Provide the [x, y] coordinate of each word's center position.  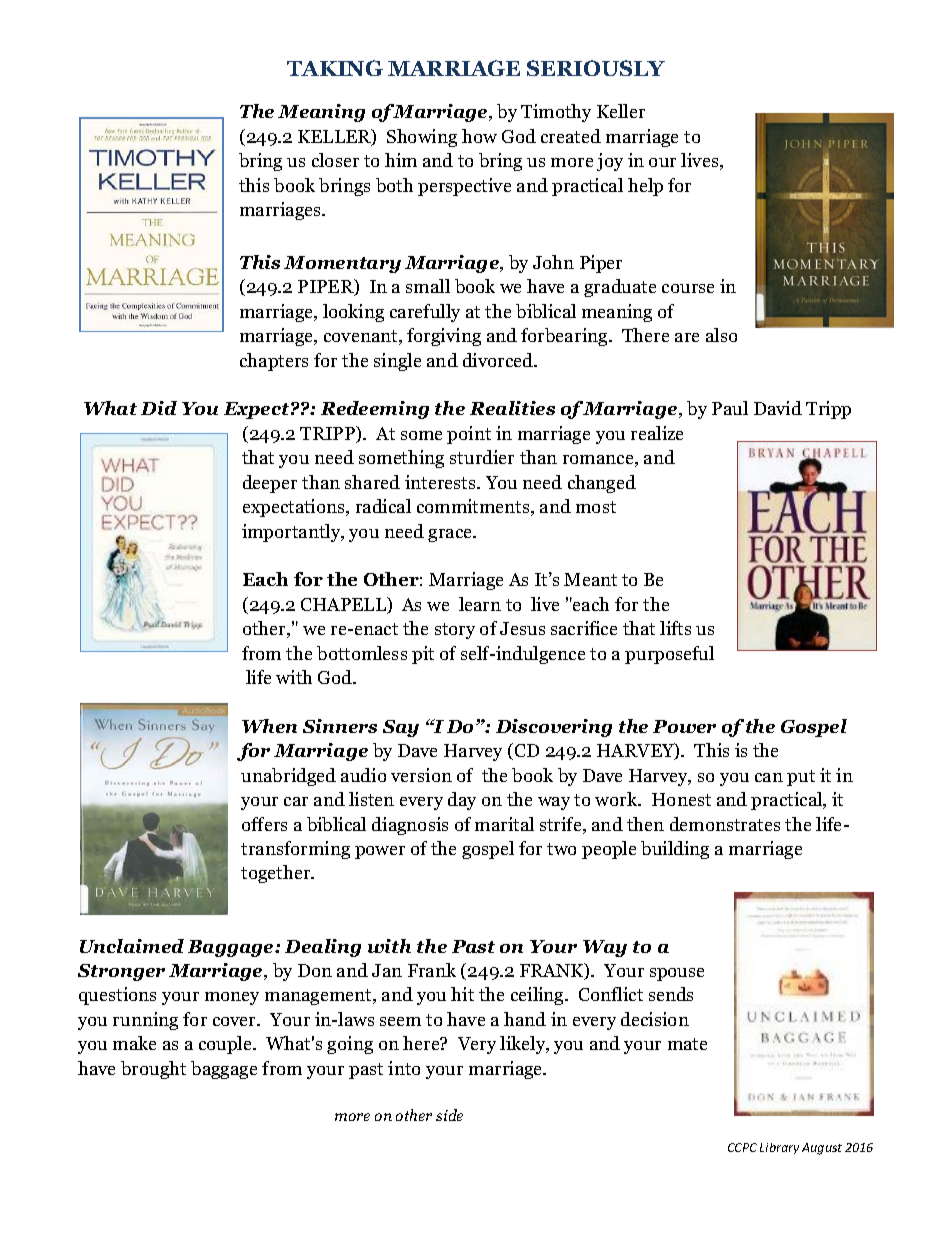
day [462, 801]
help [645, 187]
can [769, 777]
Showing [422, 138]
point [469, 435]
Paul [730, 408]
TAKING [335, 68]
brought [153, 1070]
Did [159, 408]
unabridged [288, 777]
